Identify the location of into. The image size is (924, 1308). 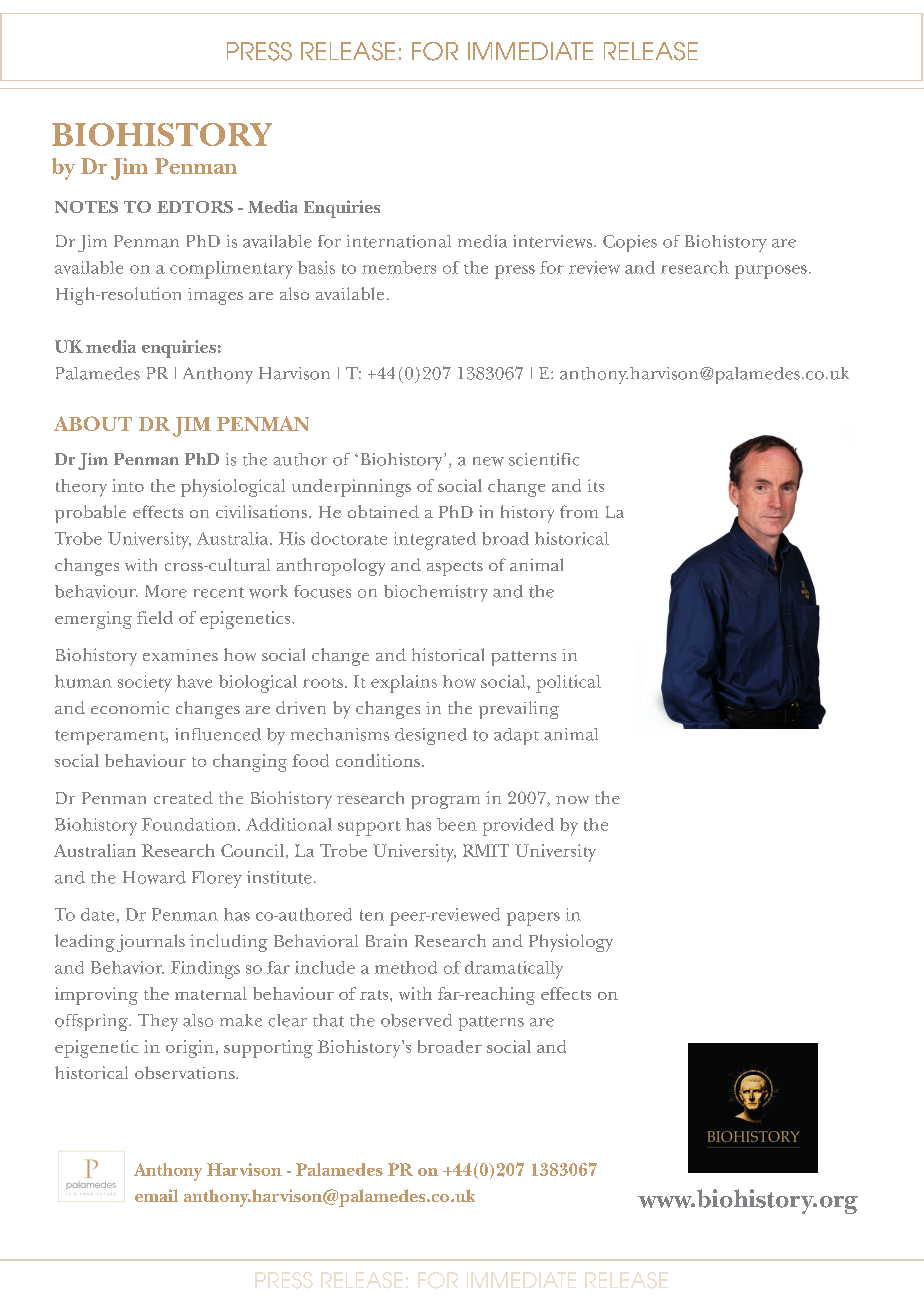
(128, 485).
